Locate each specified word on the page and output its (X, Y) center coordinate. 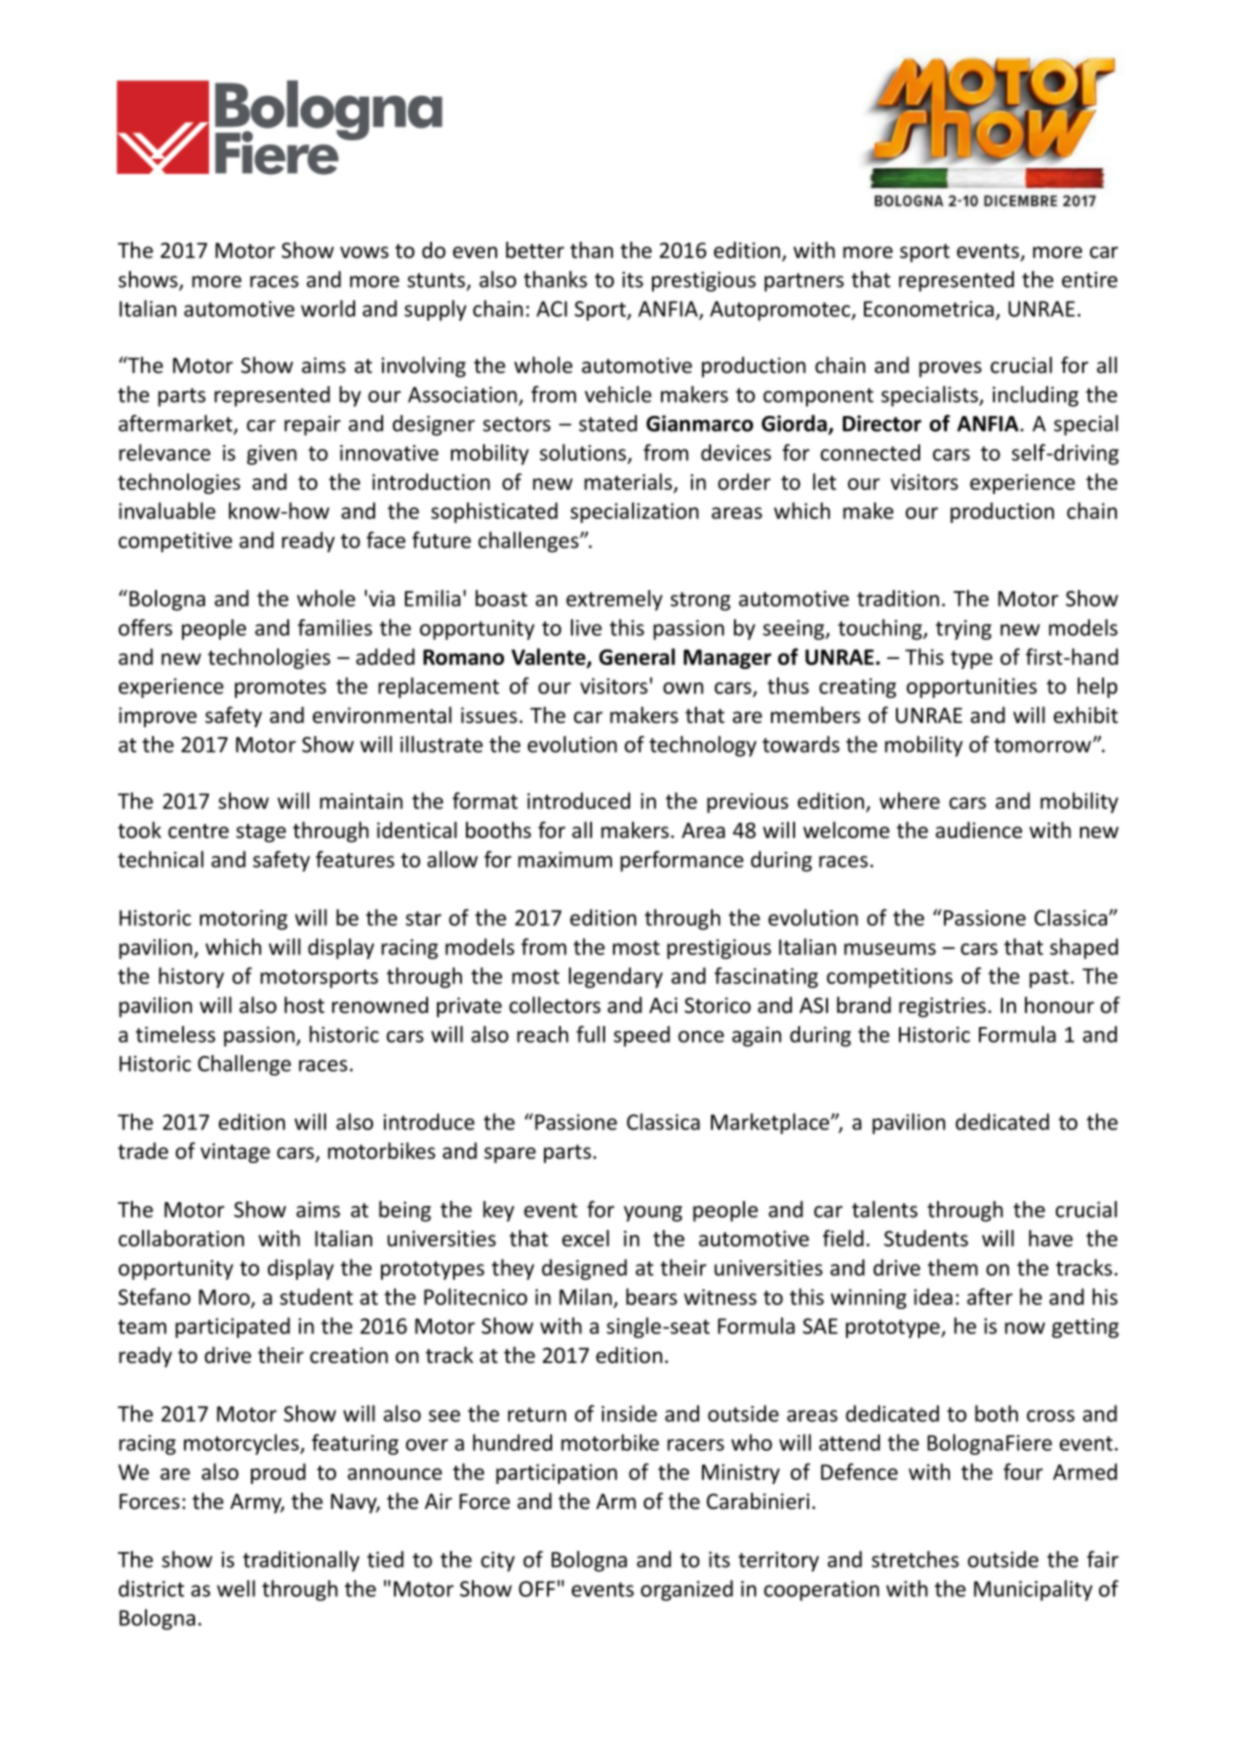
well (236, 1588)
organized (687, 1590)
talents (885, 1209)
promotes (280, 688)
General (637, 656)
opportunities (972, 688)
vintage (235, 1153)
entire (1090, 280)
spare (510, 1155)
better (535, 250)
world (328, 308)
